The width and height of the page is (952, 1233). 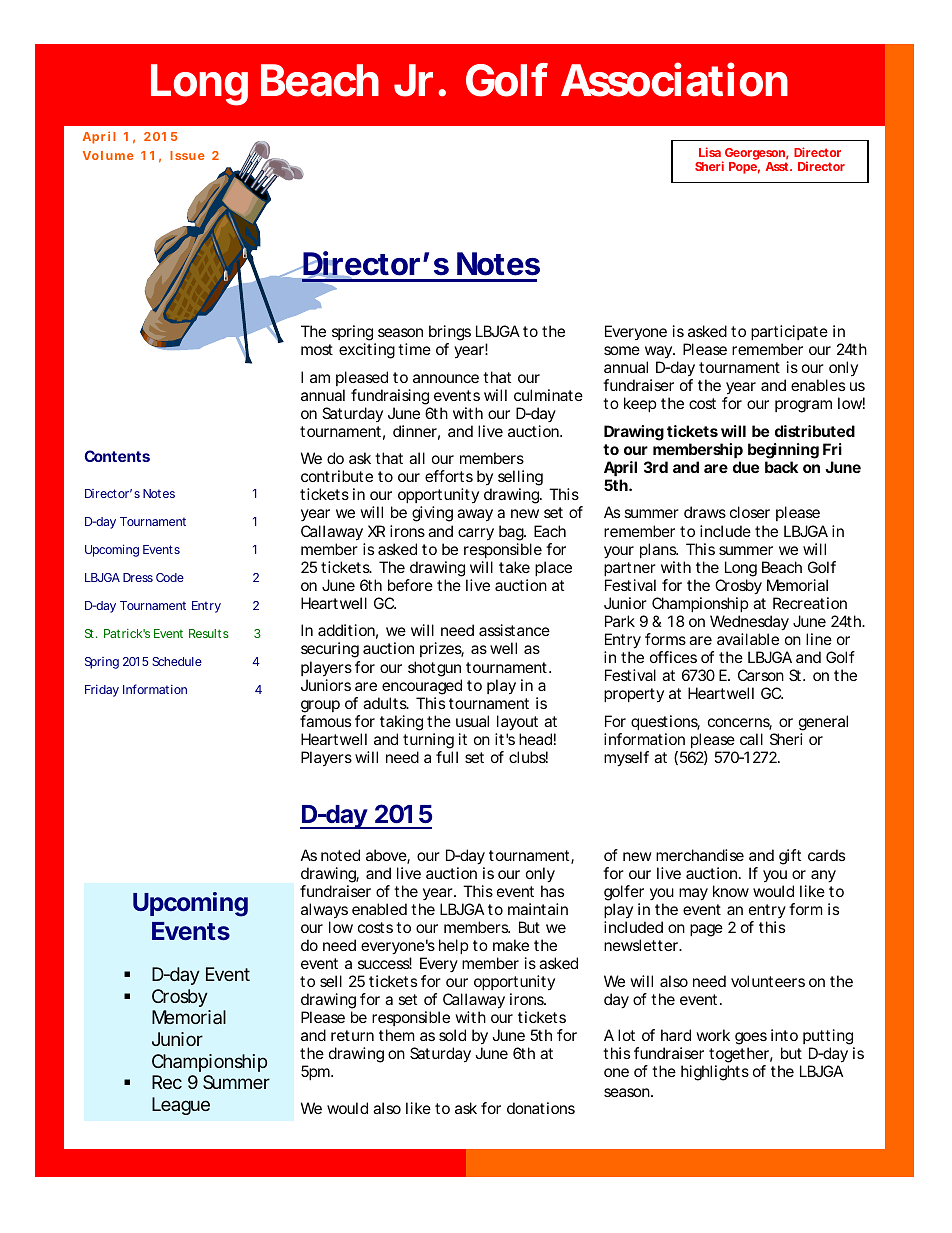 What do you see at coordinates (450, 334) in the page?
I see `brings` at bounding box center [450, 334].
